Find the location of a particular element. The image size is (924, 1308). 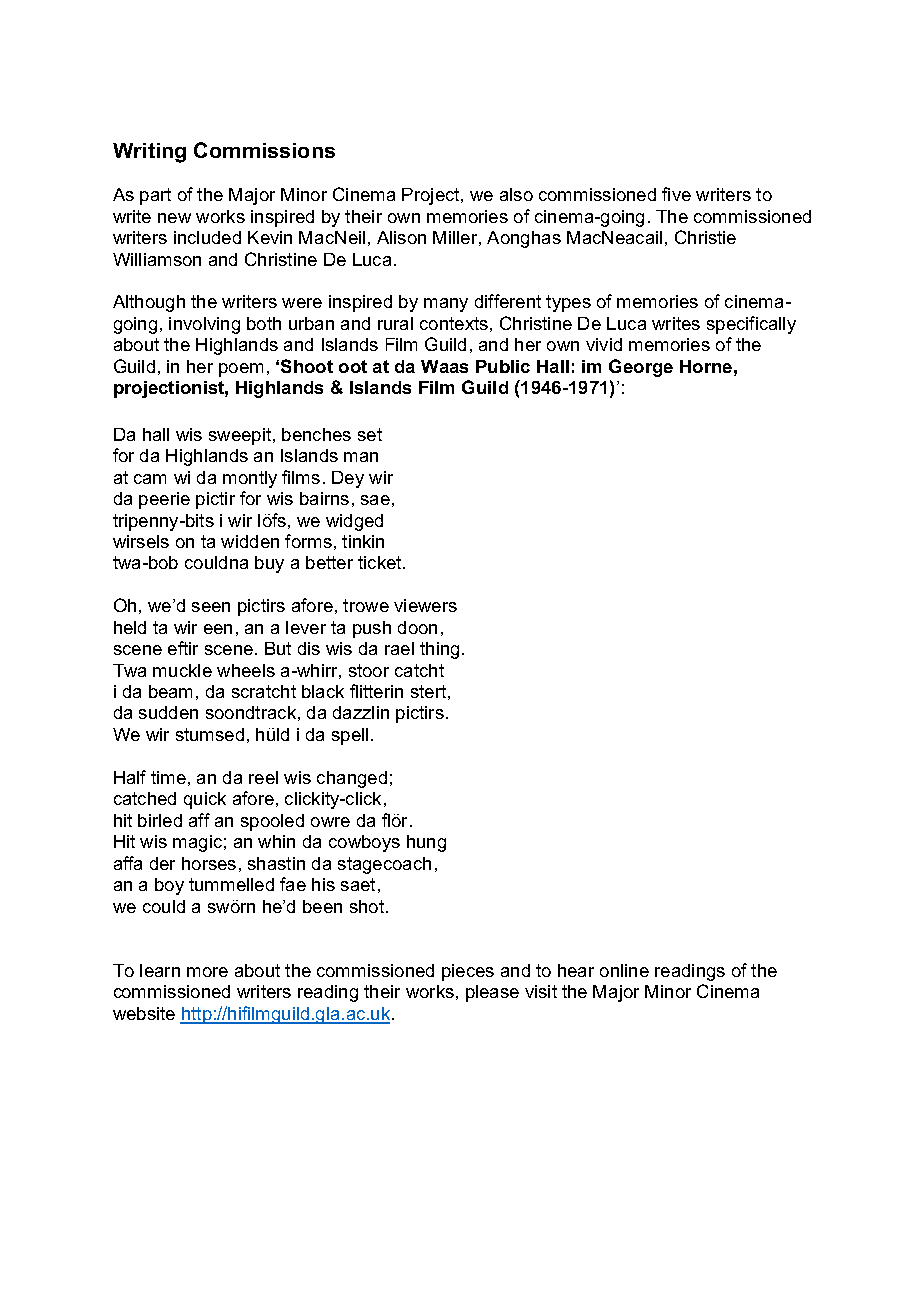

five is located at coordinates (676, 194).
